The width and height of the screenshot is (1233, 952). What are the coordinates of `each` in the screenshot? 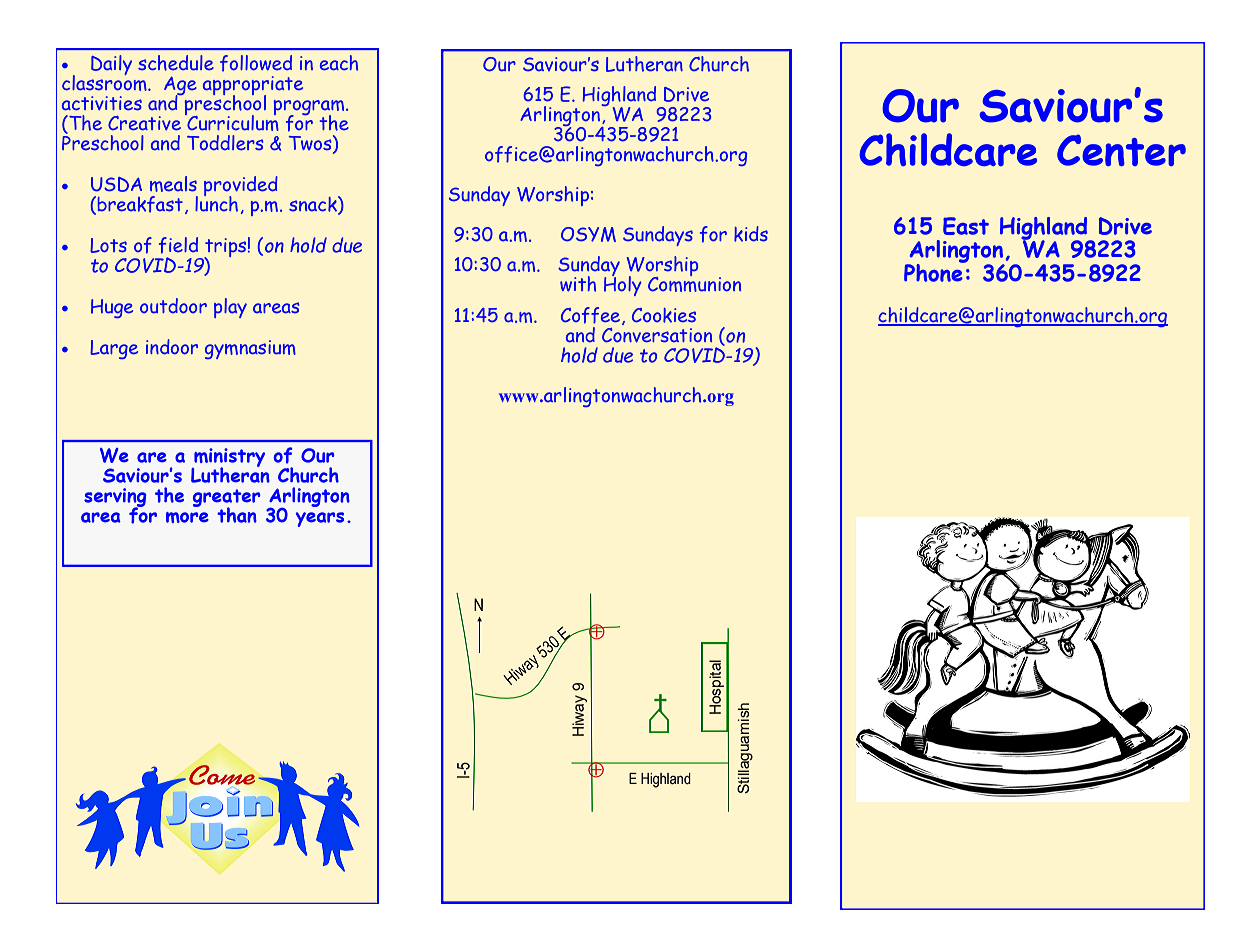 It's located at (339, 63).
